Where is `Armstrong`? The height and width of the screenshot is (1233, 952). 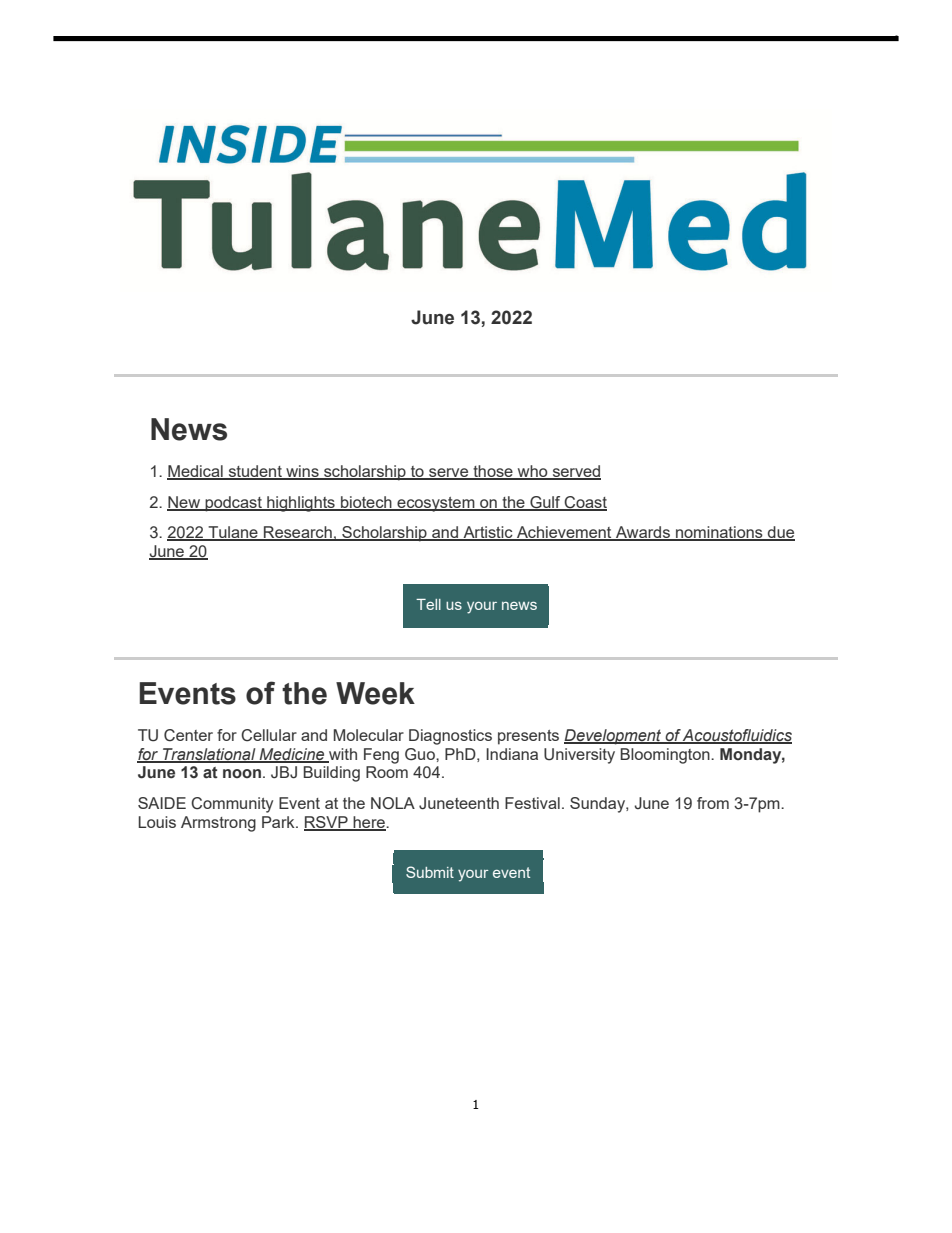 Armstrong is located at coordinates (218, 824).
